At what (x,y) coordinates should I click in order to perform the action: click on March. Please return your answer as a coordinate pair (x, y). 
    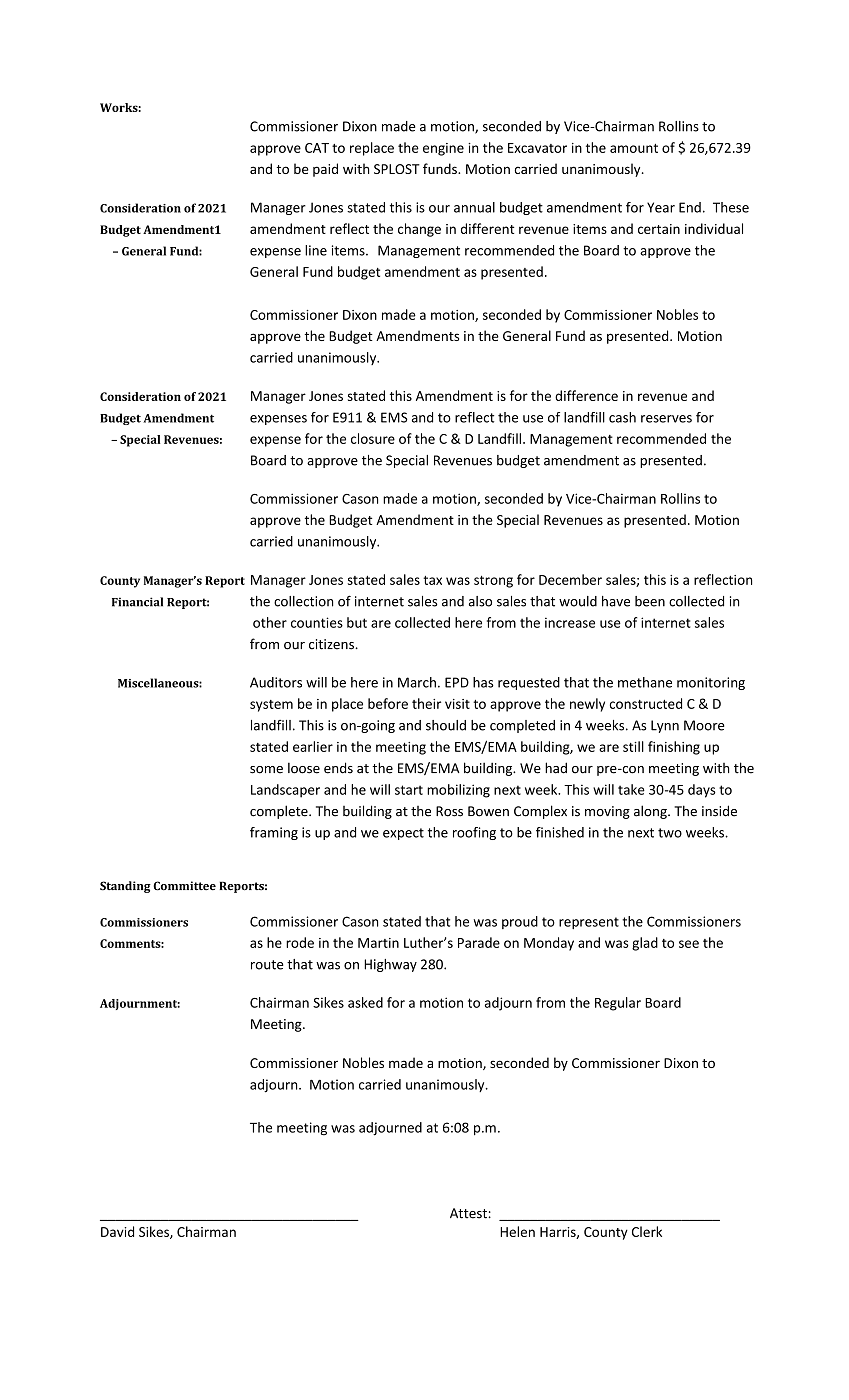
    Looking at the image, I should click on (417, 682).
